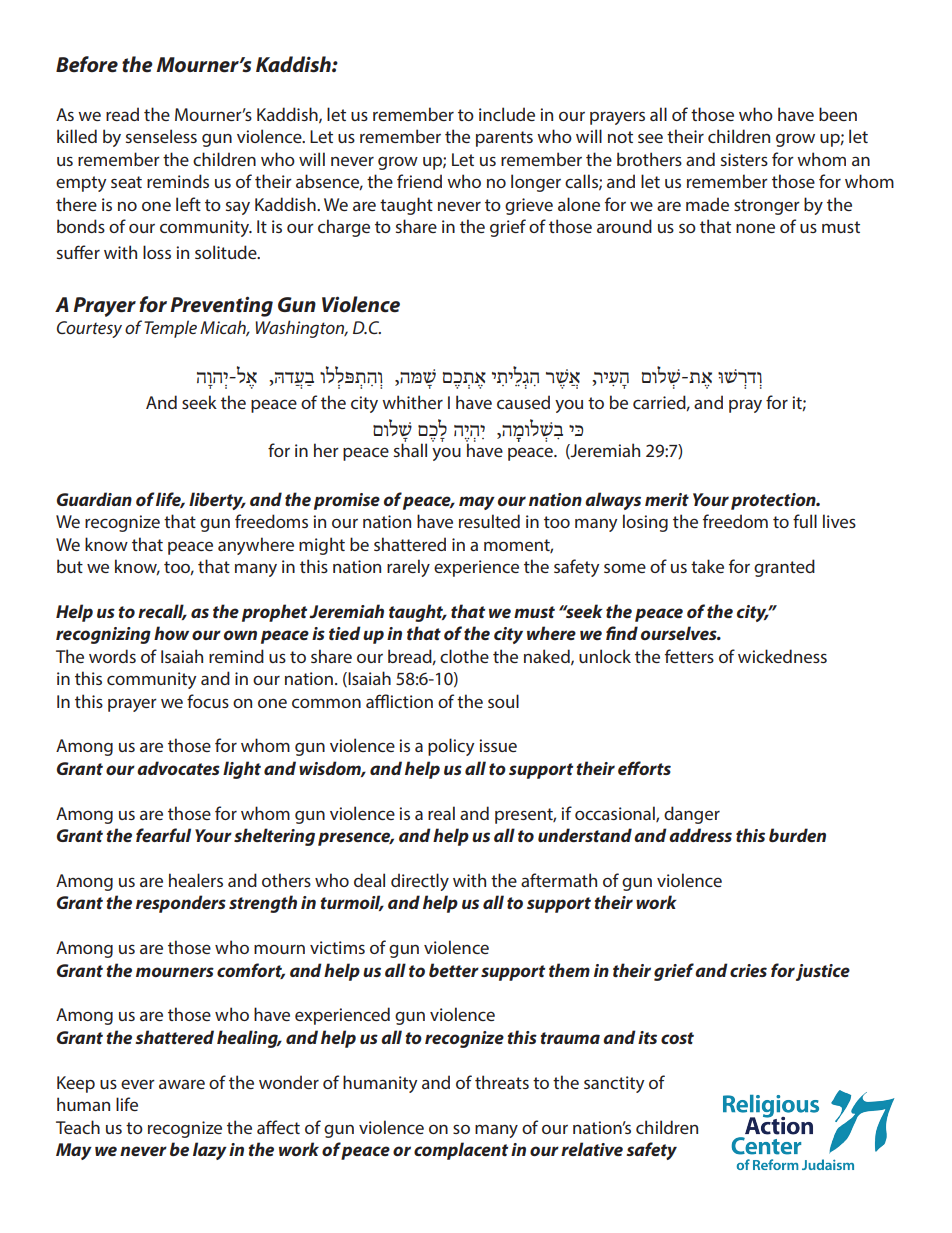 The height and width of the screenshot is (1233, 952). Describe the element at coordinates (208, 701) in the screenshot. I see `focus` at that location.
